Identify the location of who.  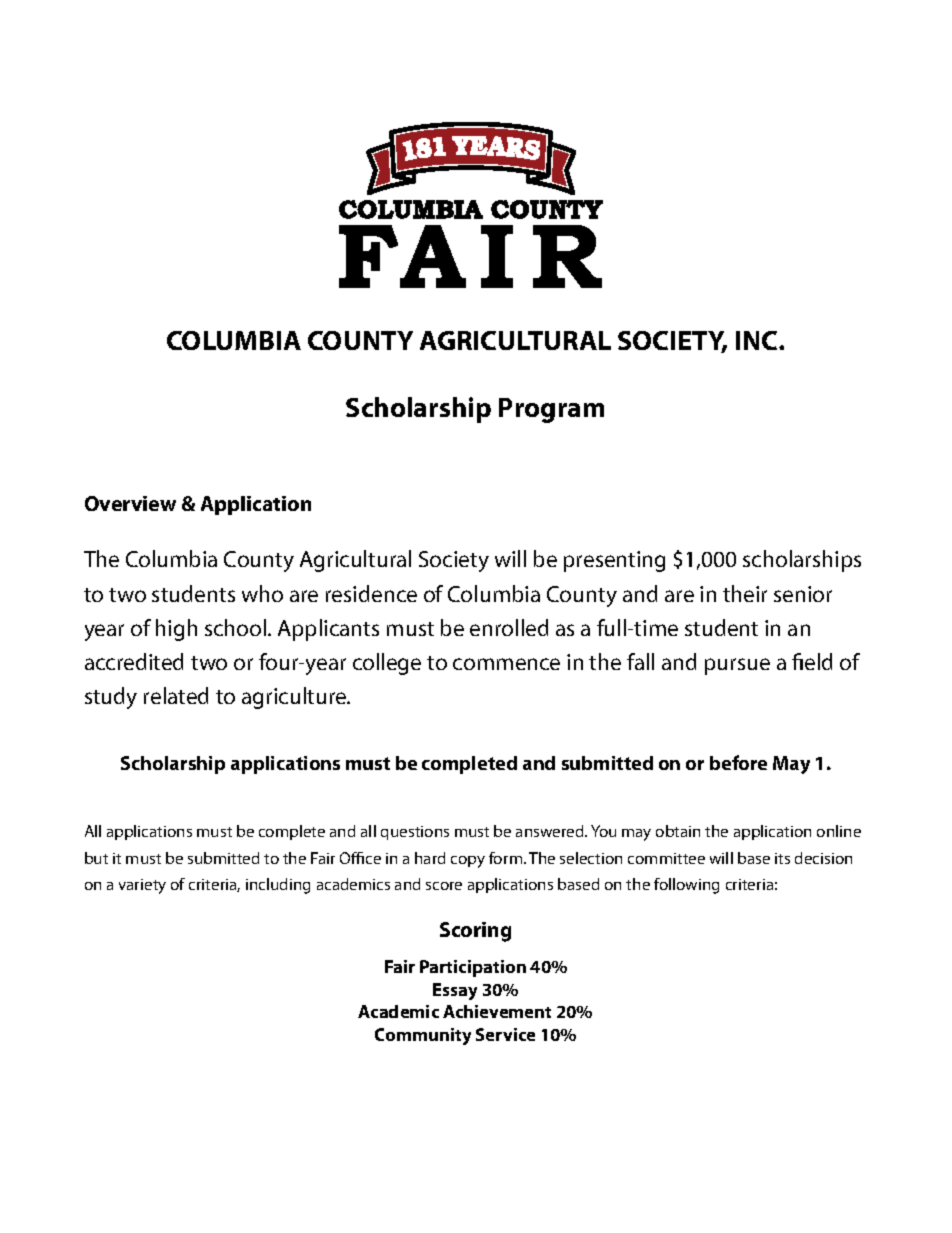
(262, 593).
